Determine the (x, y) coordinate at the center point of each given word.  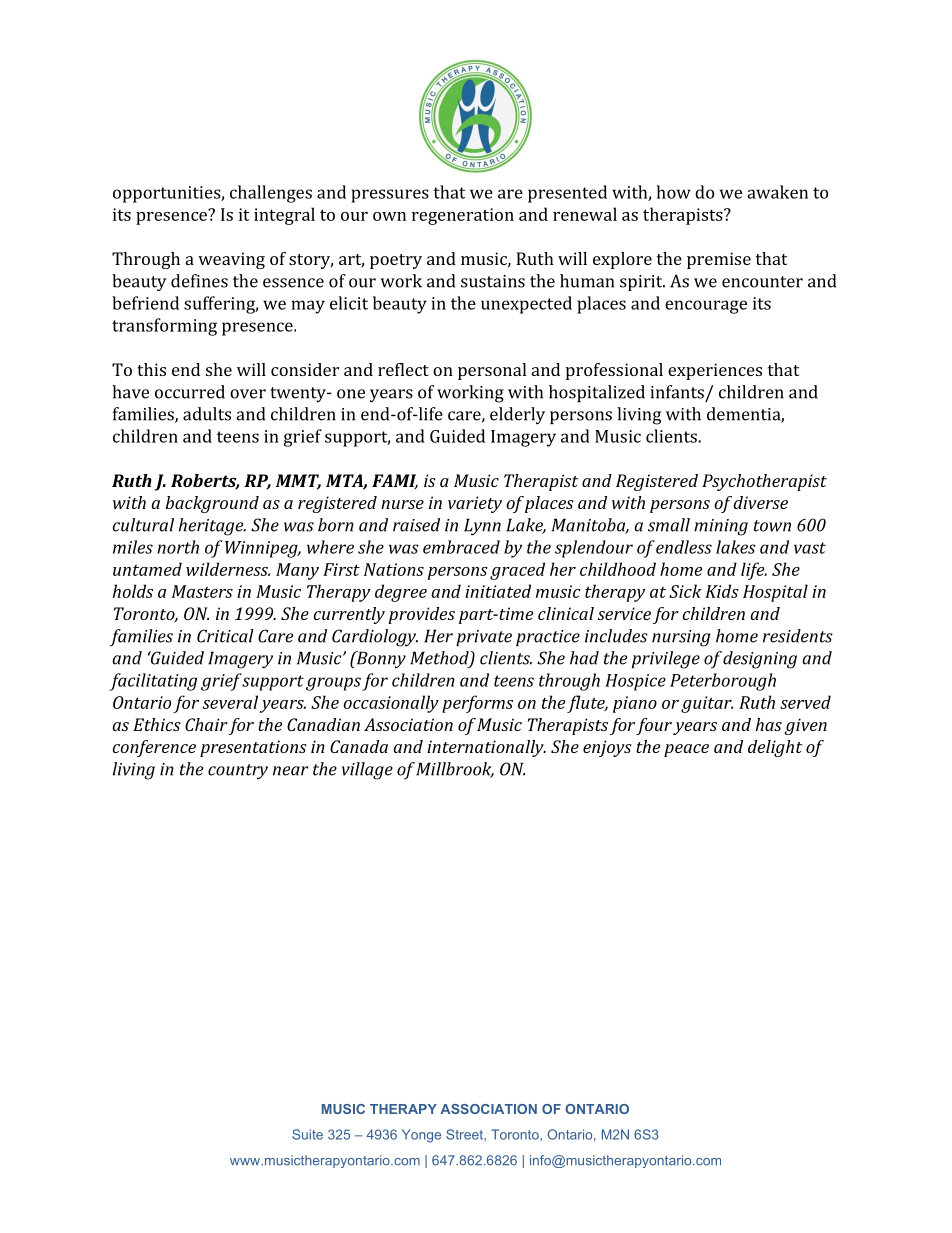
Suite (307, 1134)
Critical (225, 636)
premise (719, 260)
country (238, 772)
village (367, 771)
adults (207, 414)
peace (686, 750)
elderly (517, 416)
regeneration (463, 216)
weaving (231, 260)
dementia (744, 415)
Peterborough (723, 682)
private (484, 638)
